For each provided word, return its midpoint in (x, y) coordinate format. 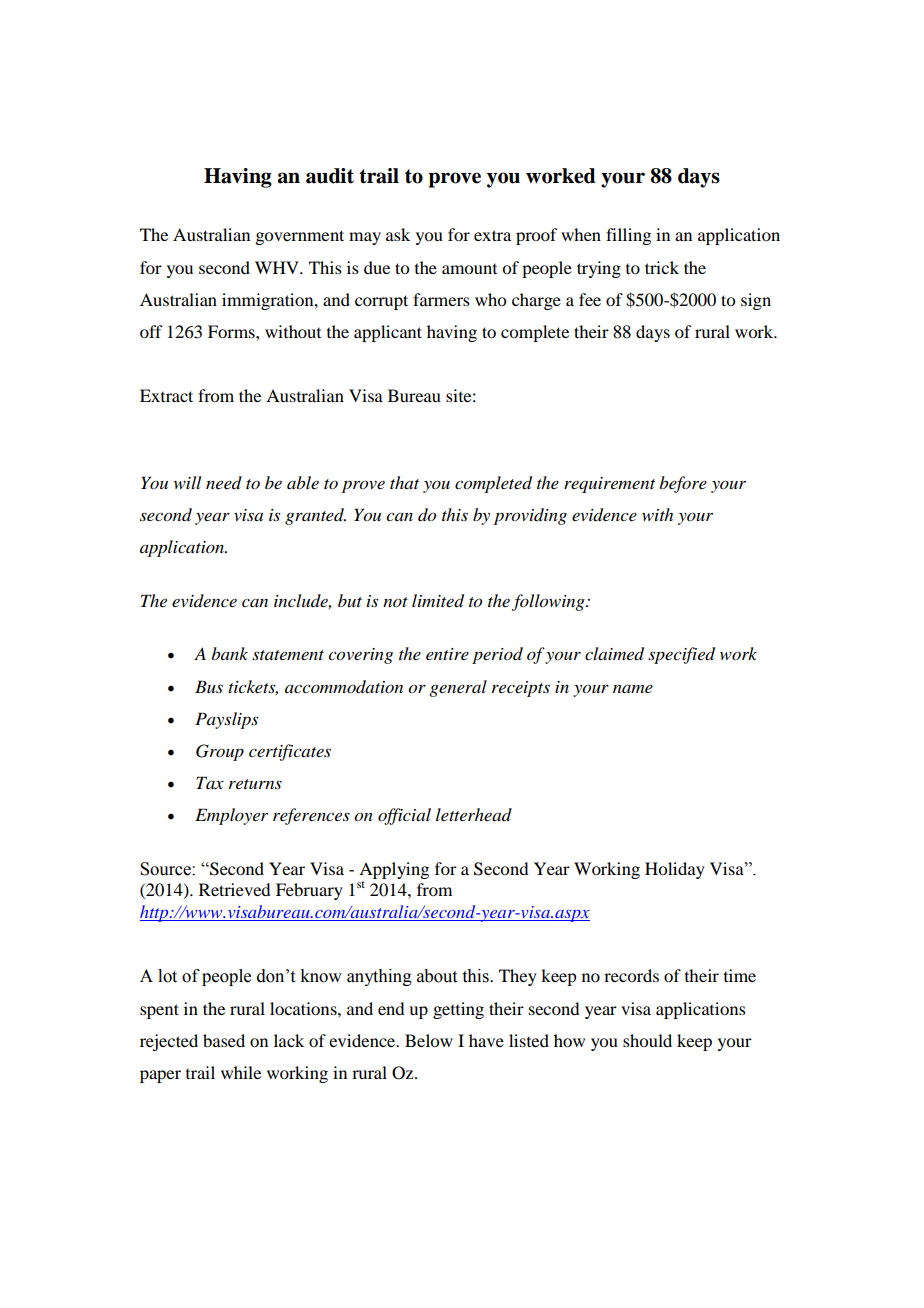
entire (447, 654)
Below (429, 1040)
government (299, 237)
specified (681, 655)
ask (398, 234)
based (224, 1040)
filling (628, 236)
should (647, 1040)
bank (229, 653)
